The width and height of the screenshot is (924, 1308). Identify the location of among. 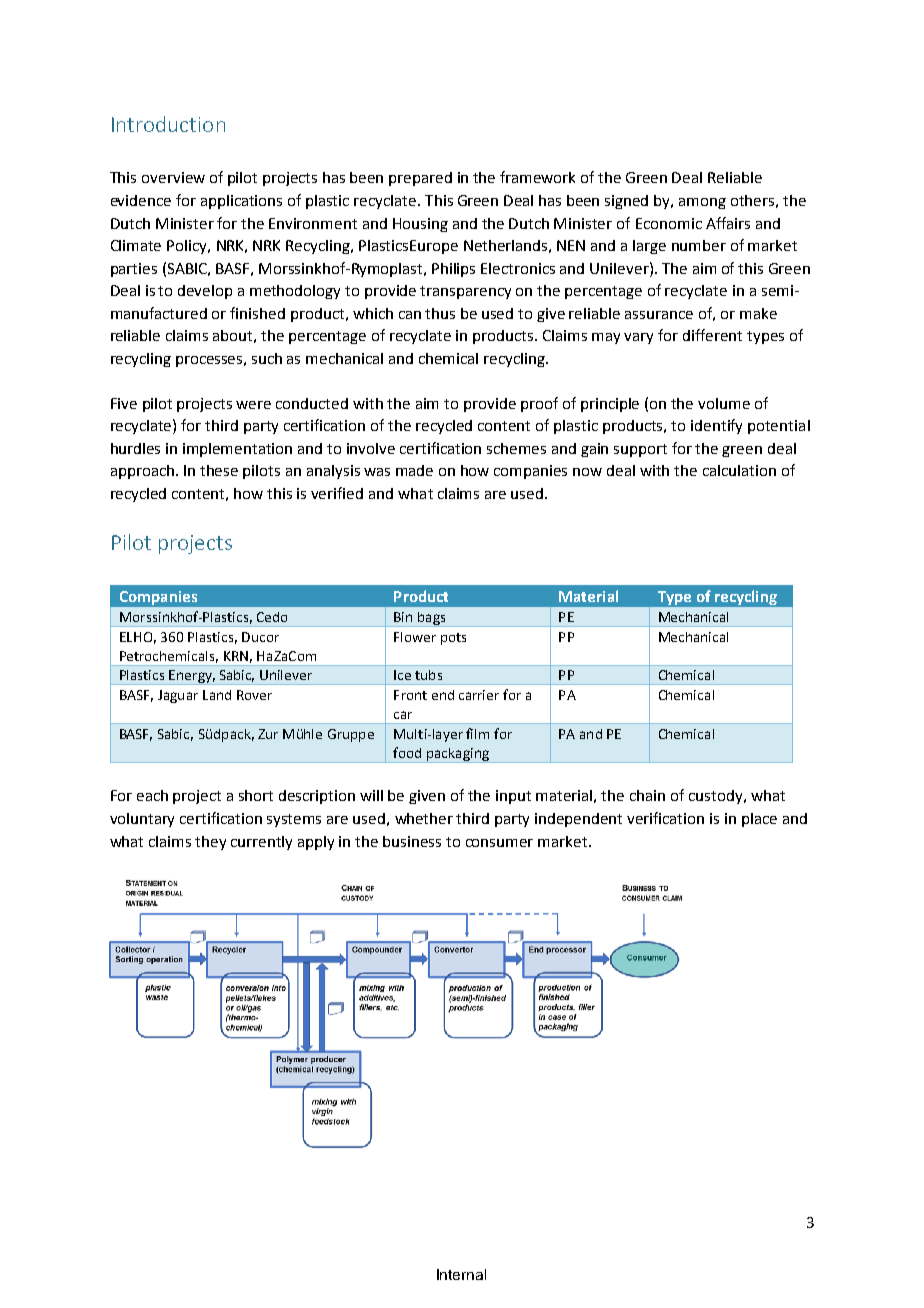
(702, 203).
